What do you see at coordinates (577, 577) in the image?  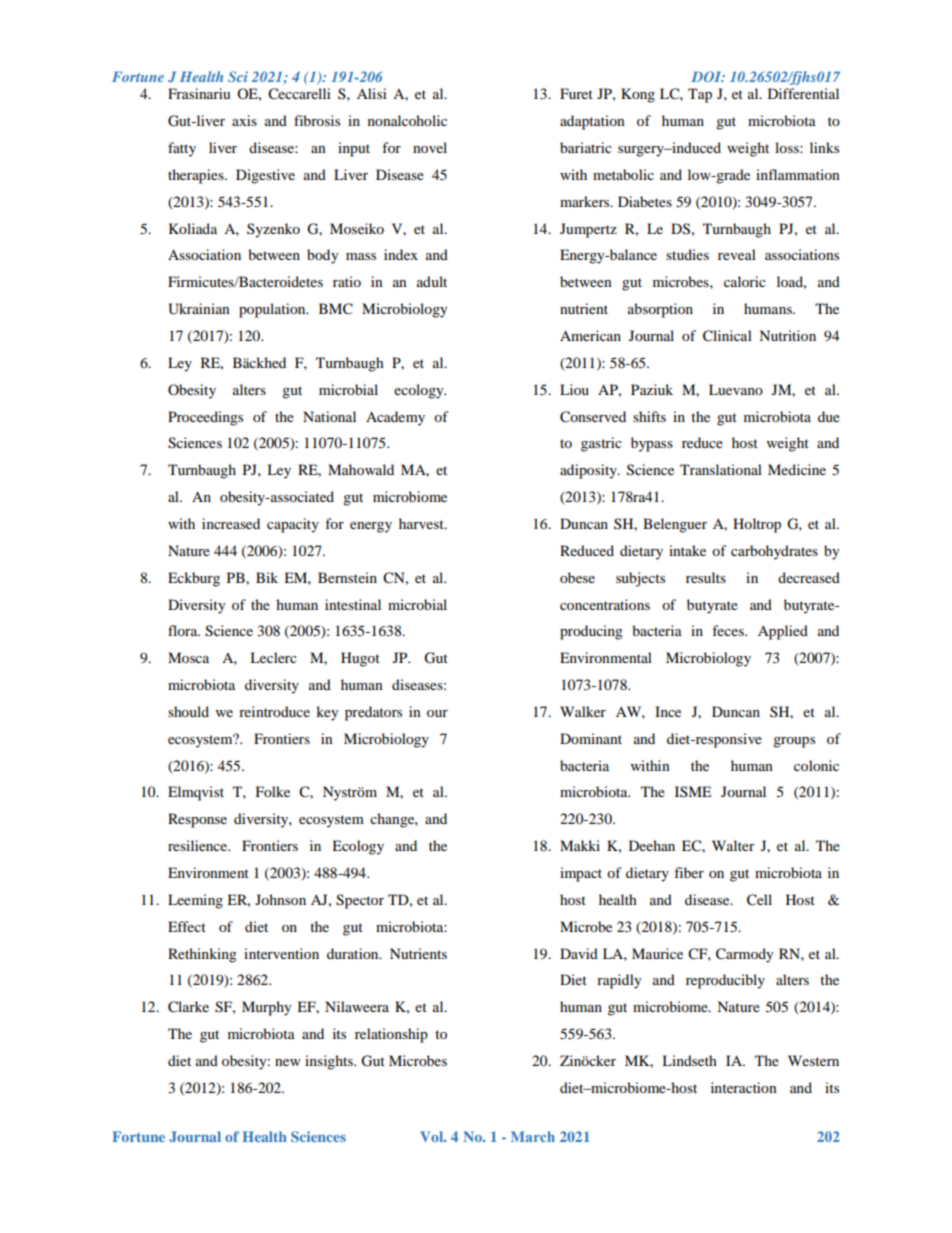 I see `obese` at bounding box center [577, 577].
